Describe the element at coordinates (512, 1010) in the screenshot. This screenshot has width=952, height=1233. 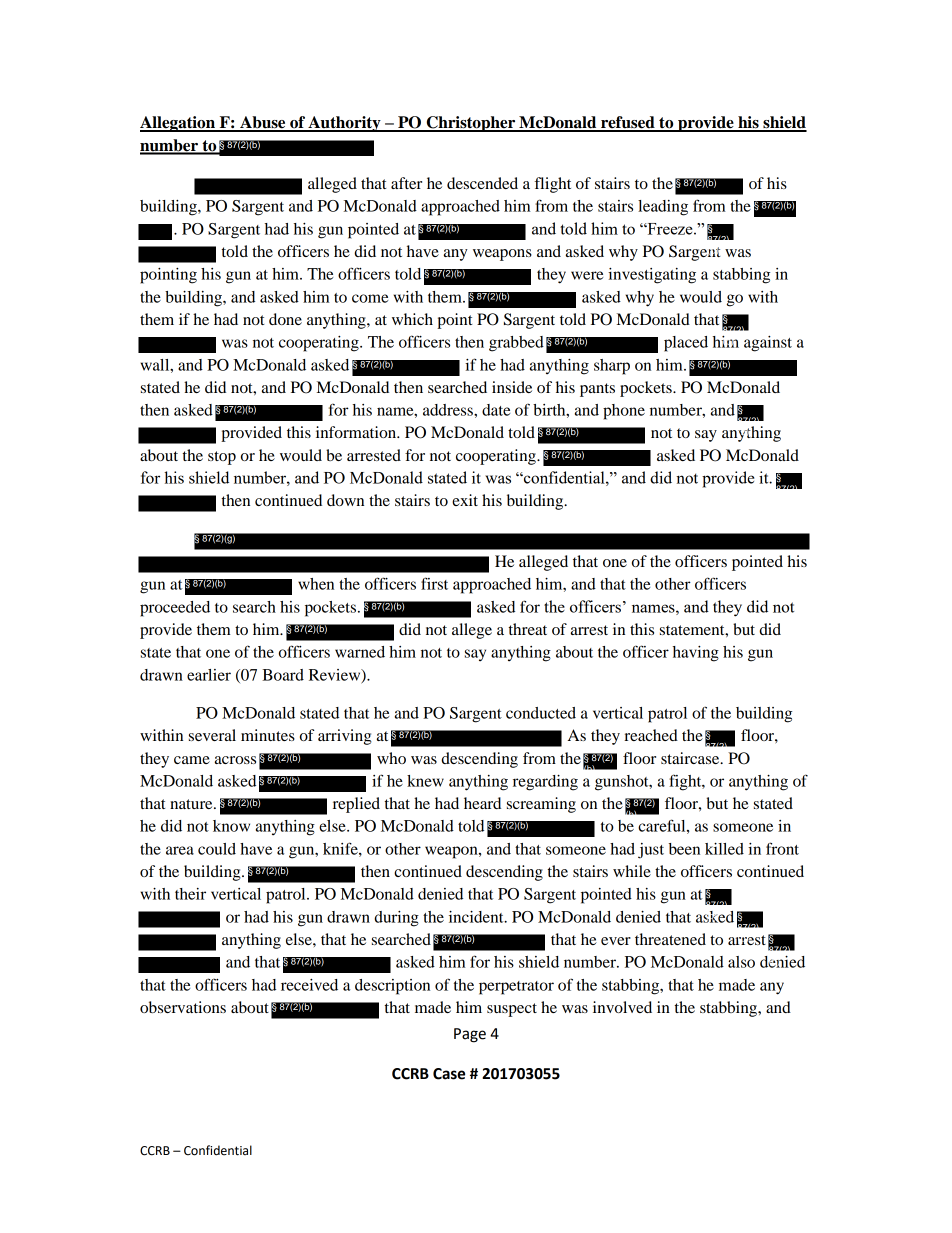
I see `suspect` at that location.
